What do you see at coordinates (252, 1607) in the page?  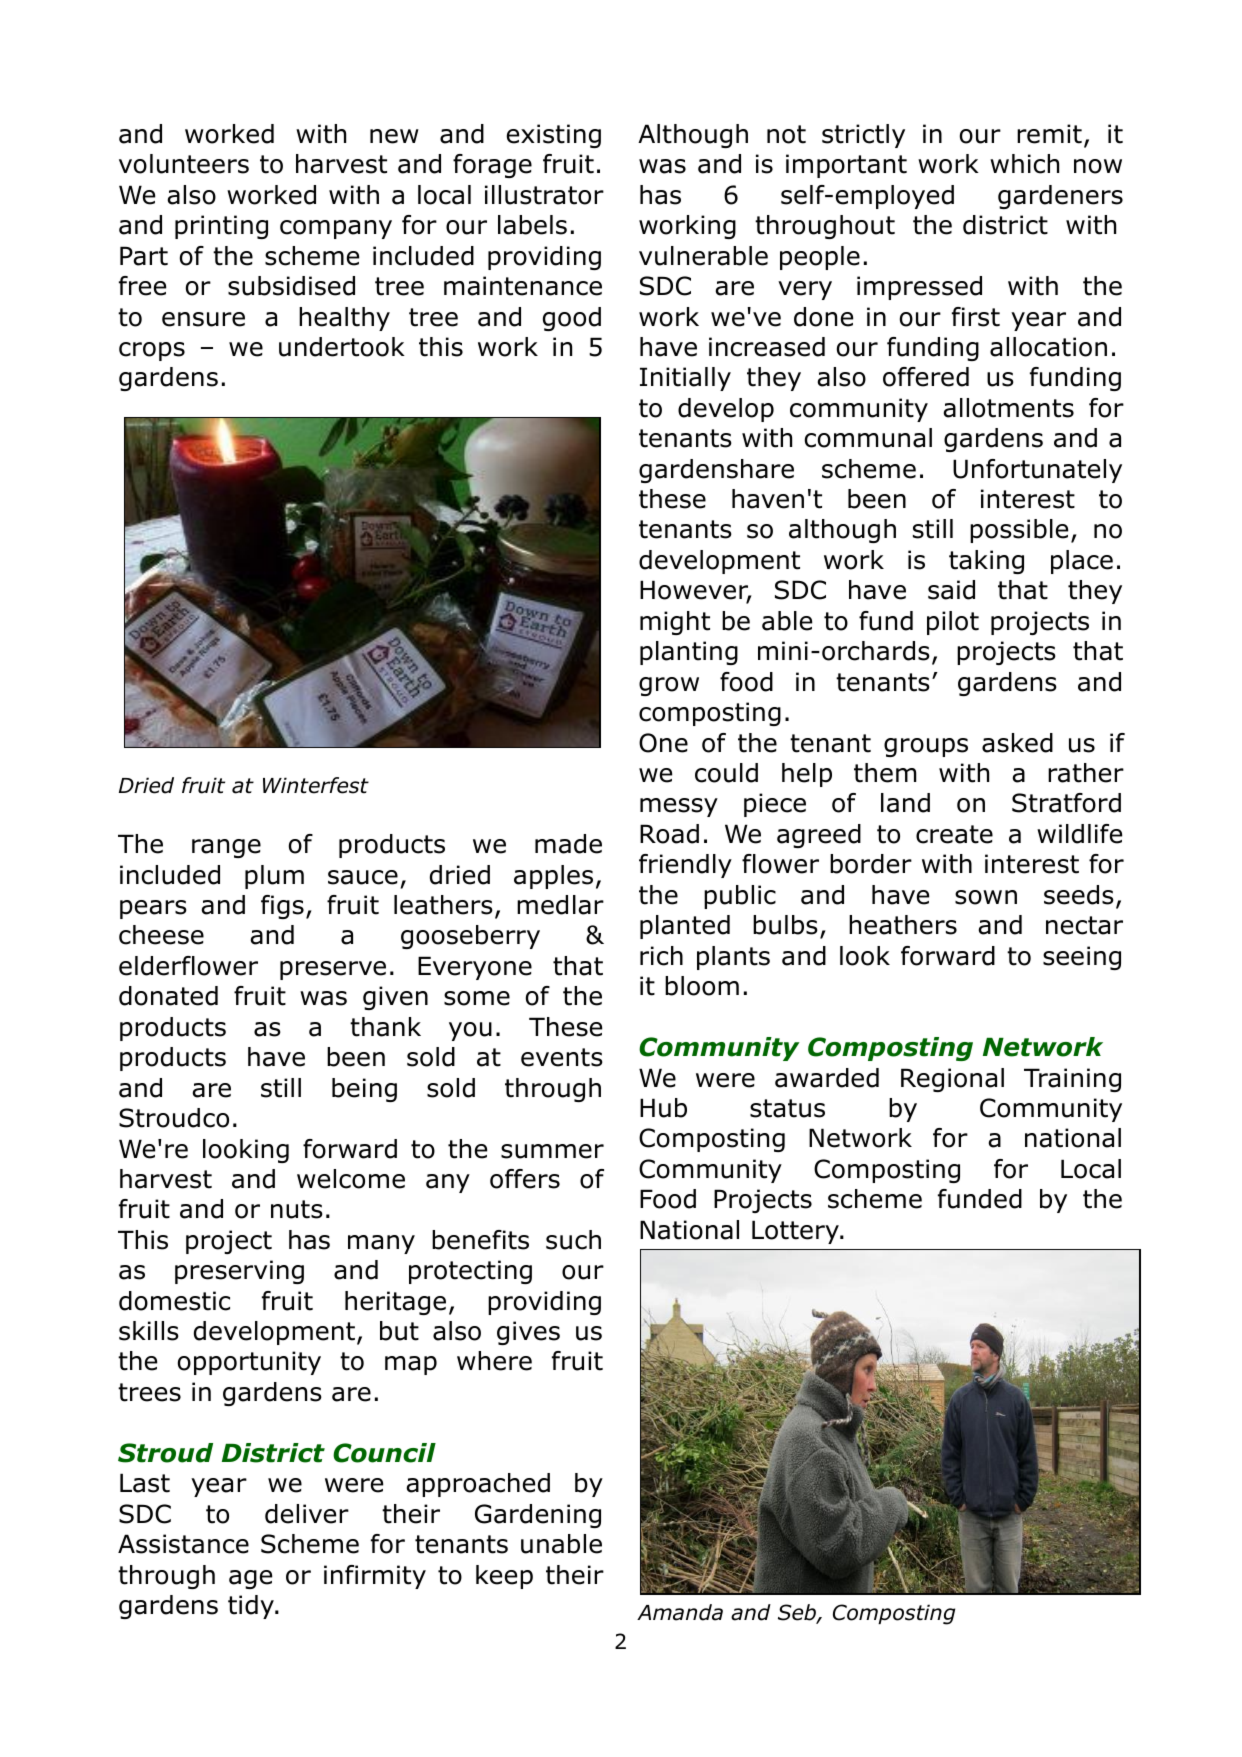 I see `tidy` at bounding box center [252, 1607].
